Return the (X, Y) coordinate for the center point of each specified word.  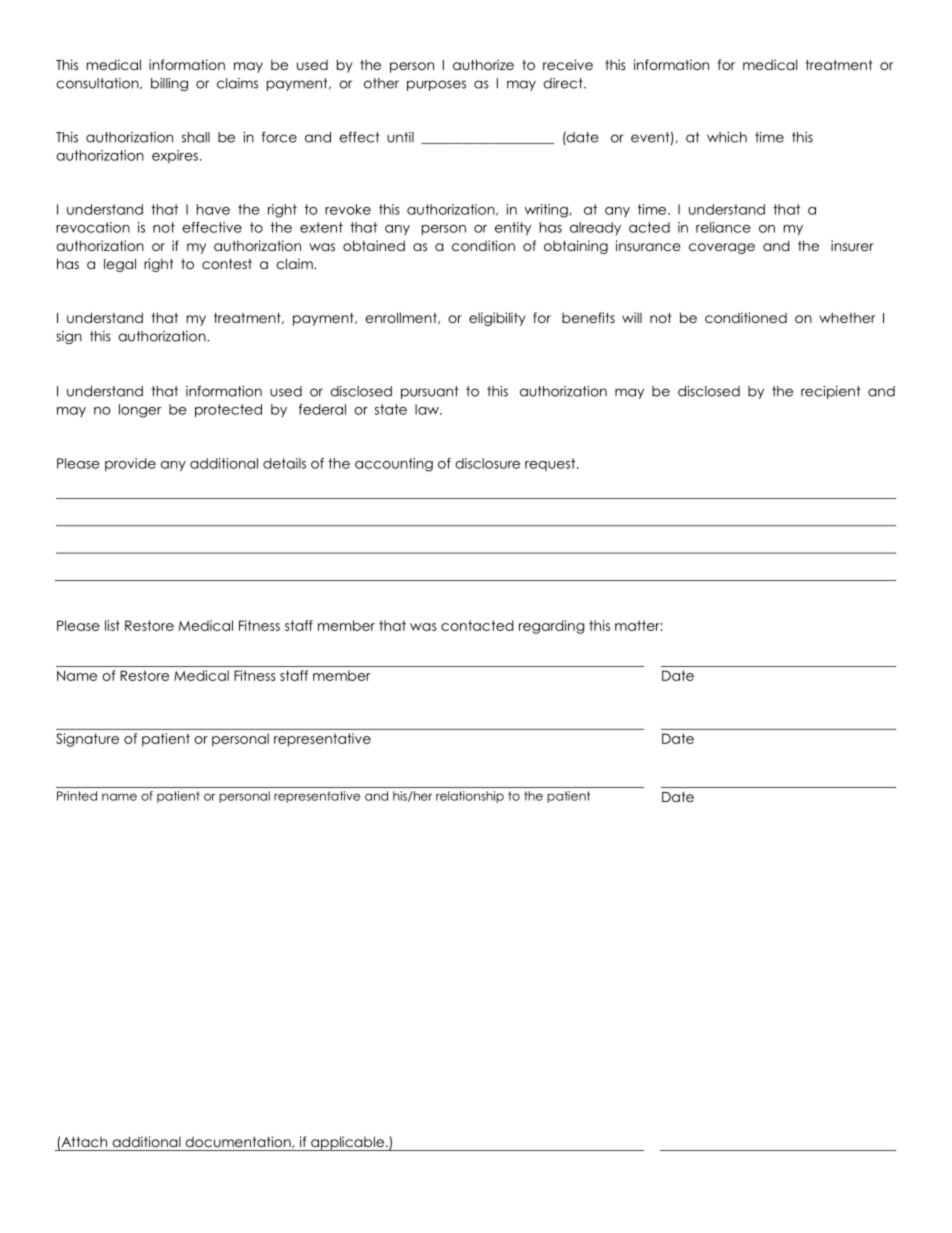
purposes (436, 85)
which (727, 137)
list (112, 625)
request (551, 464)
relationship (470, 797)
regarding (551, 627)
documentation (239, 1142)
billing (169, 84)
